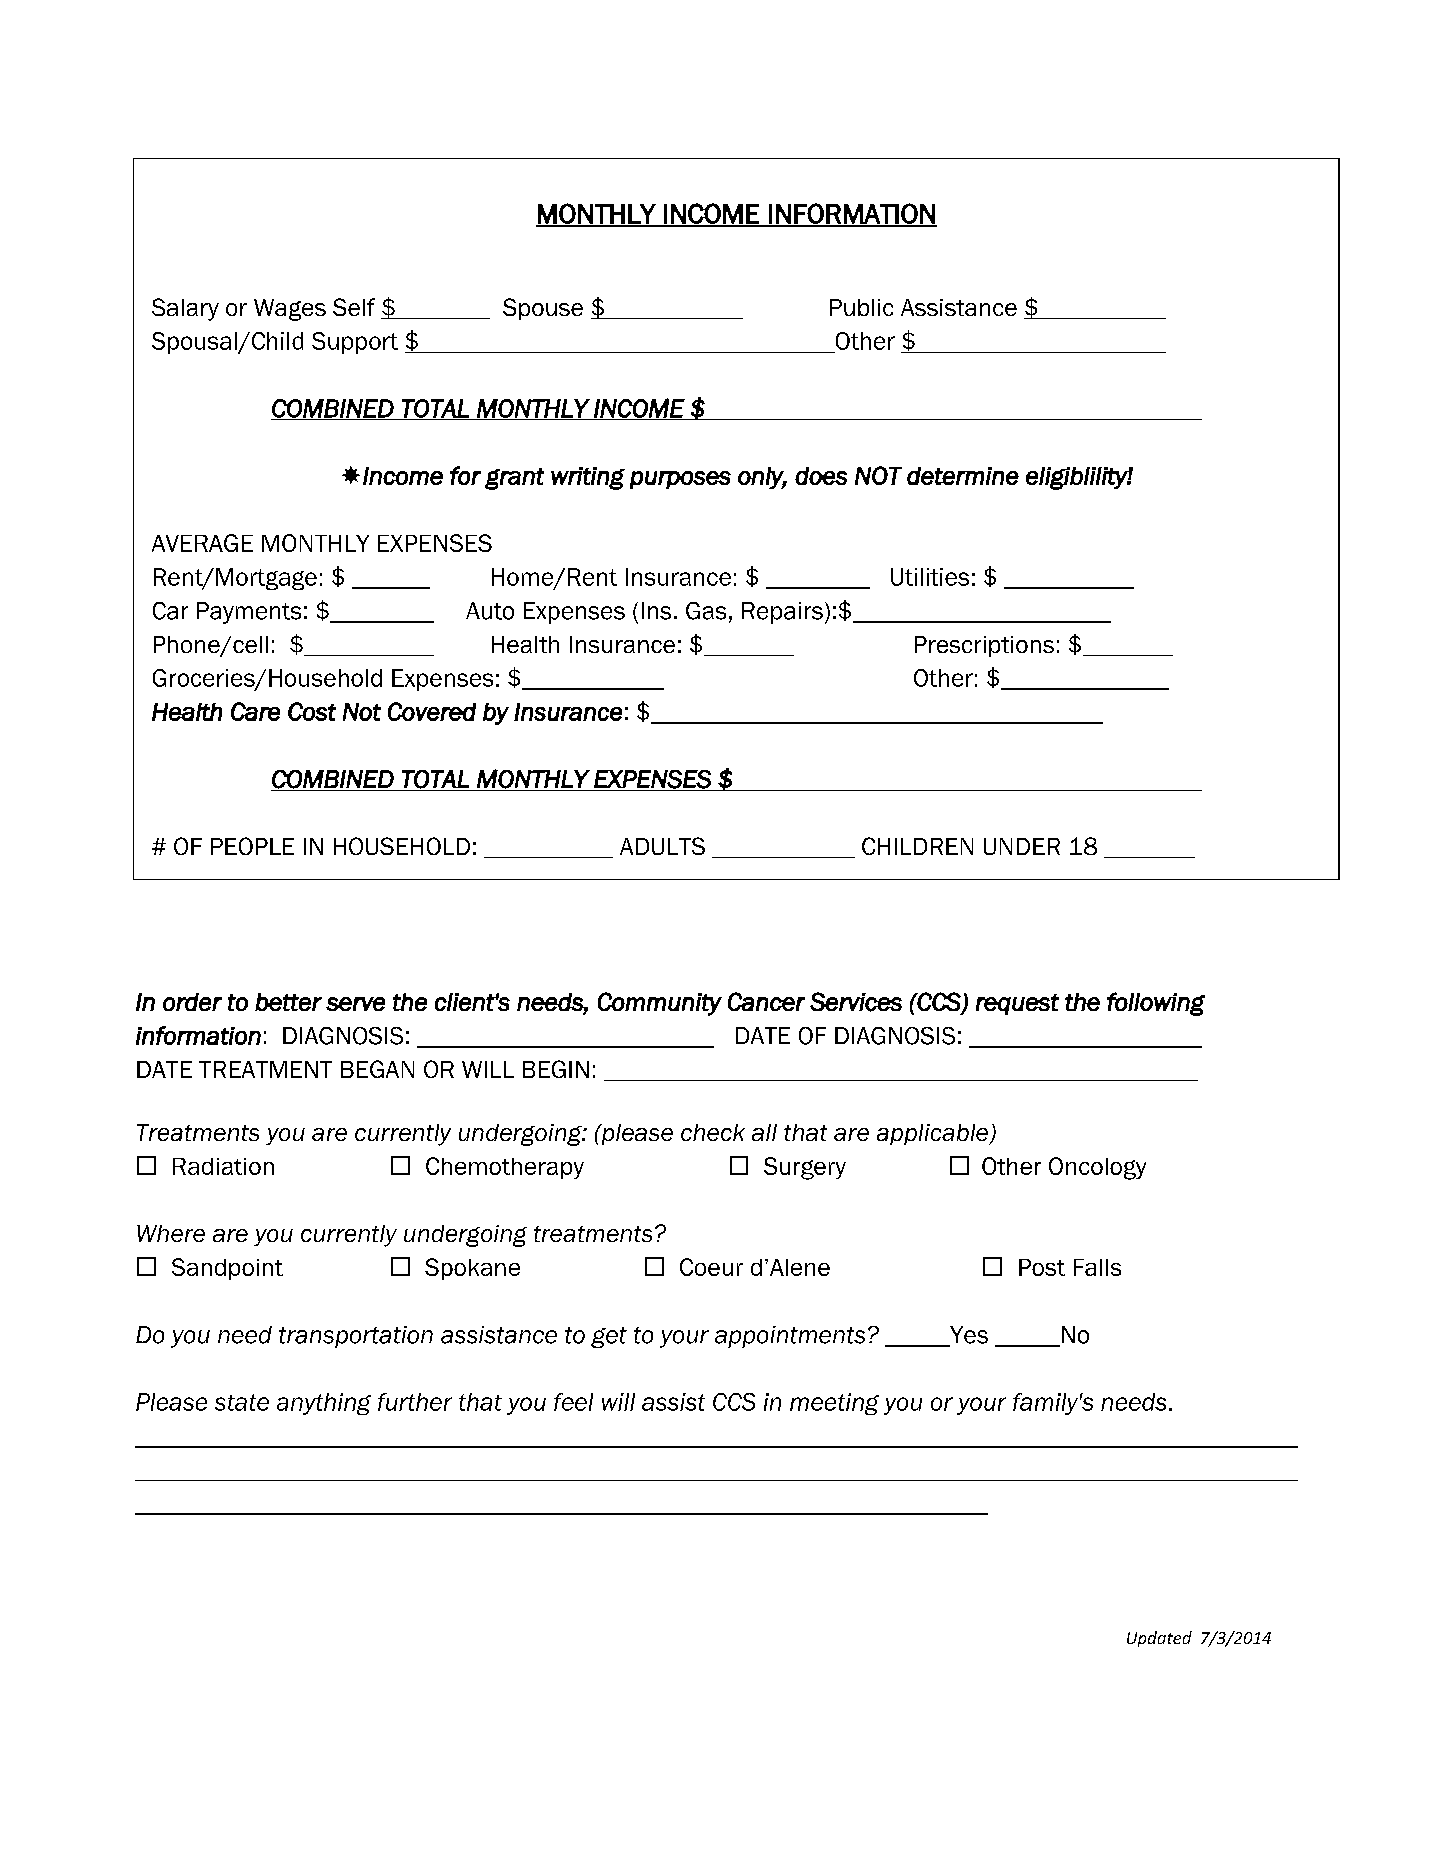 The image size is (1438, 1861). What do you see at coordinates (609, 1337) in the image?
I see `get` at bounding box center [609, 1337].
